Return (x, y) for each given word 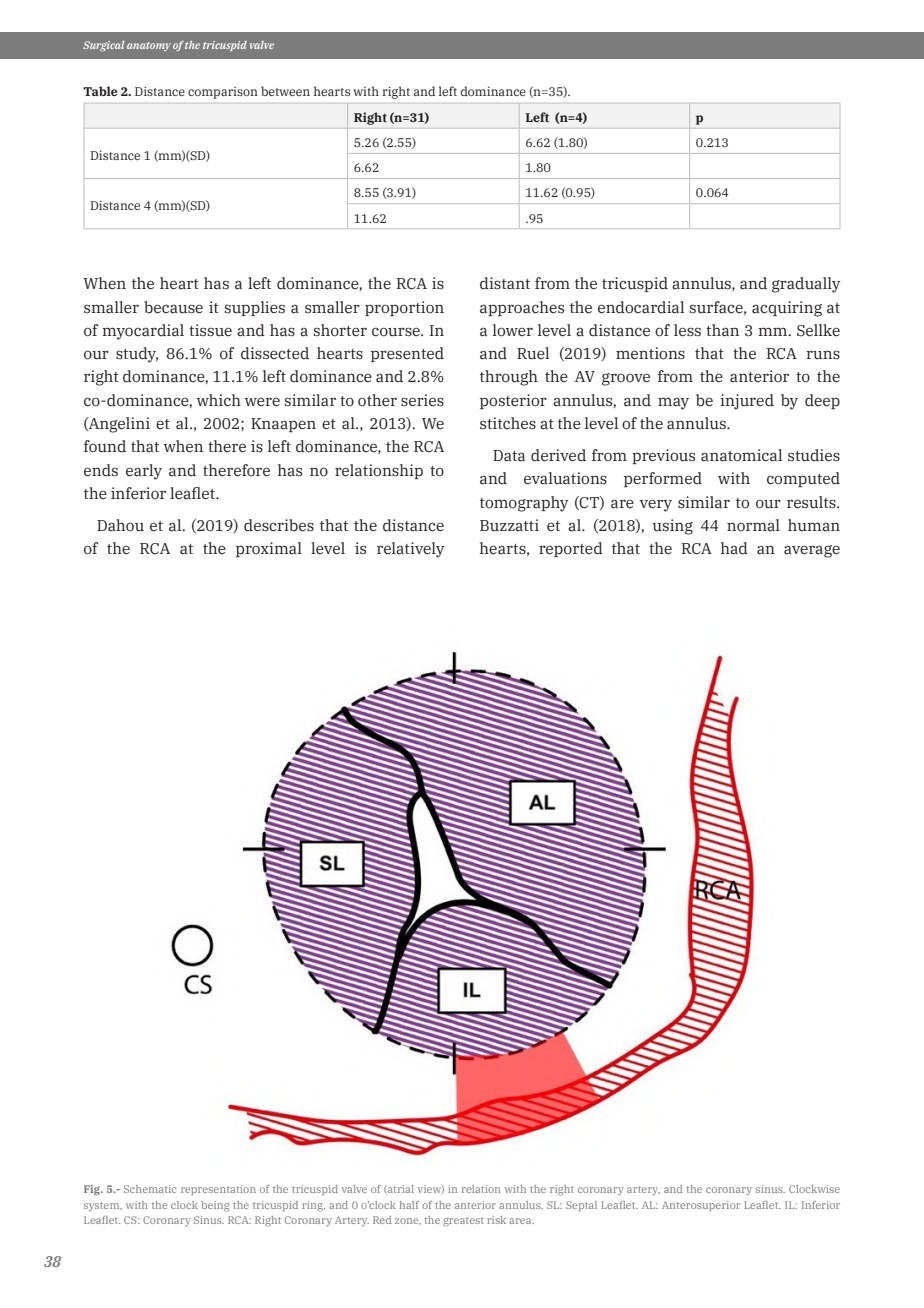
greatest (463, 1222)
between (285, 91)
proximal (269, 549)
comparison (223, 93)
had (734, 548)
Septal (581, 1206)
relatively (411, 550)
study (137, 355)
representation (218, 1190)
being (215, 1206)
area (521, 1221)
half (409, 1205)
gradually (806, 285)
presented (407, 354)
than (722, 330)
